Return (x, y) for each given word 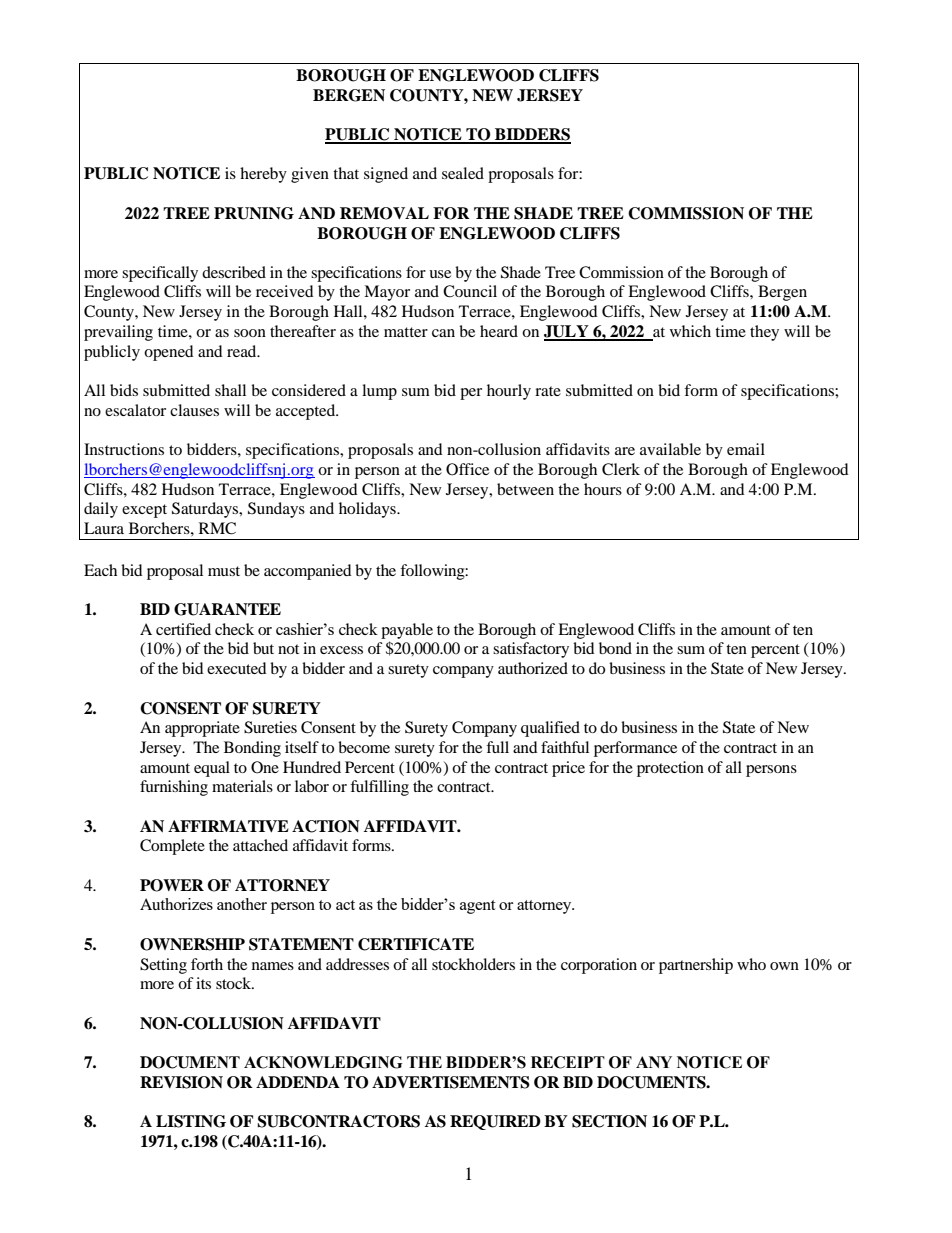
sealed (463, 173)
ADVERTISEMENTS (451, 1082)
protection (670, 769)
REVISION (181, 1082)
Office (467, 469)
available (670, 449)
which (690, 331)
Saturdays (206, 510)
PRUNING (254, 213)
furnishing (174, 788)
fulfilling (379, 788)
